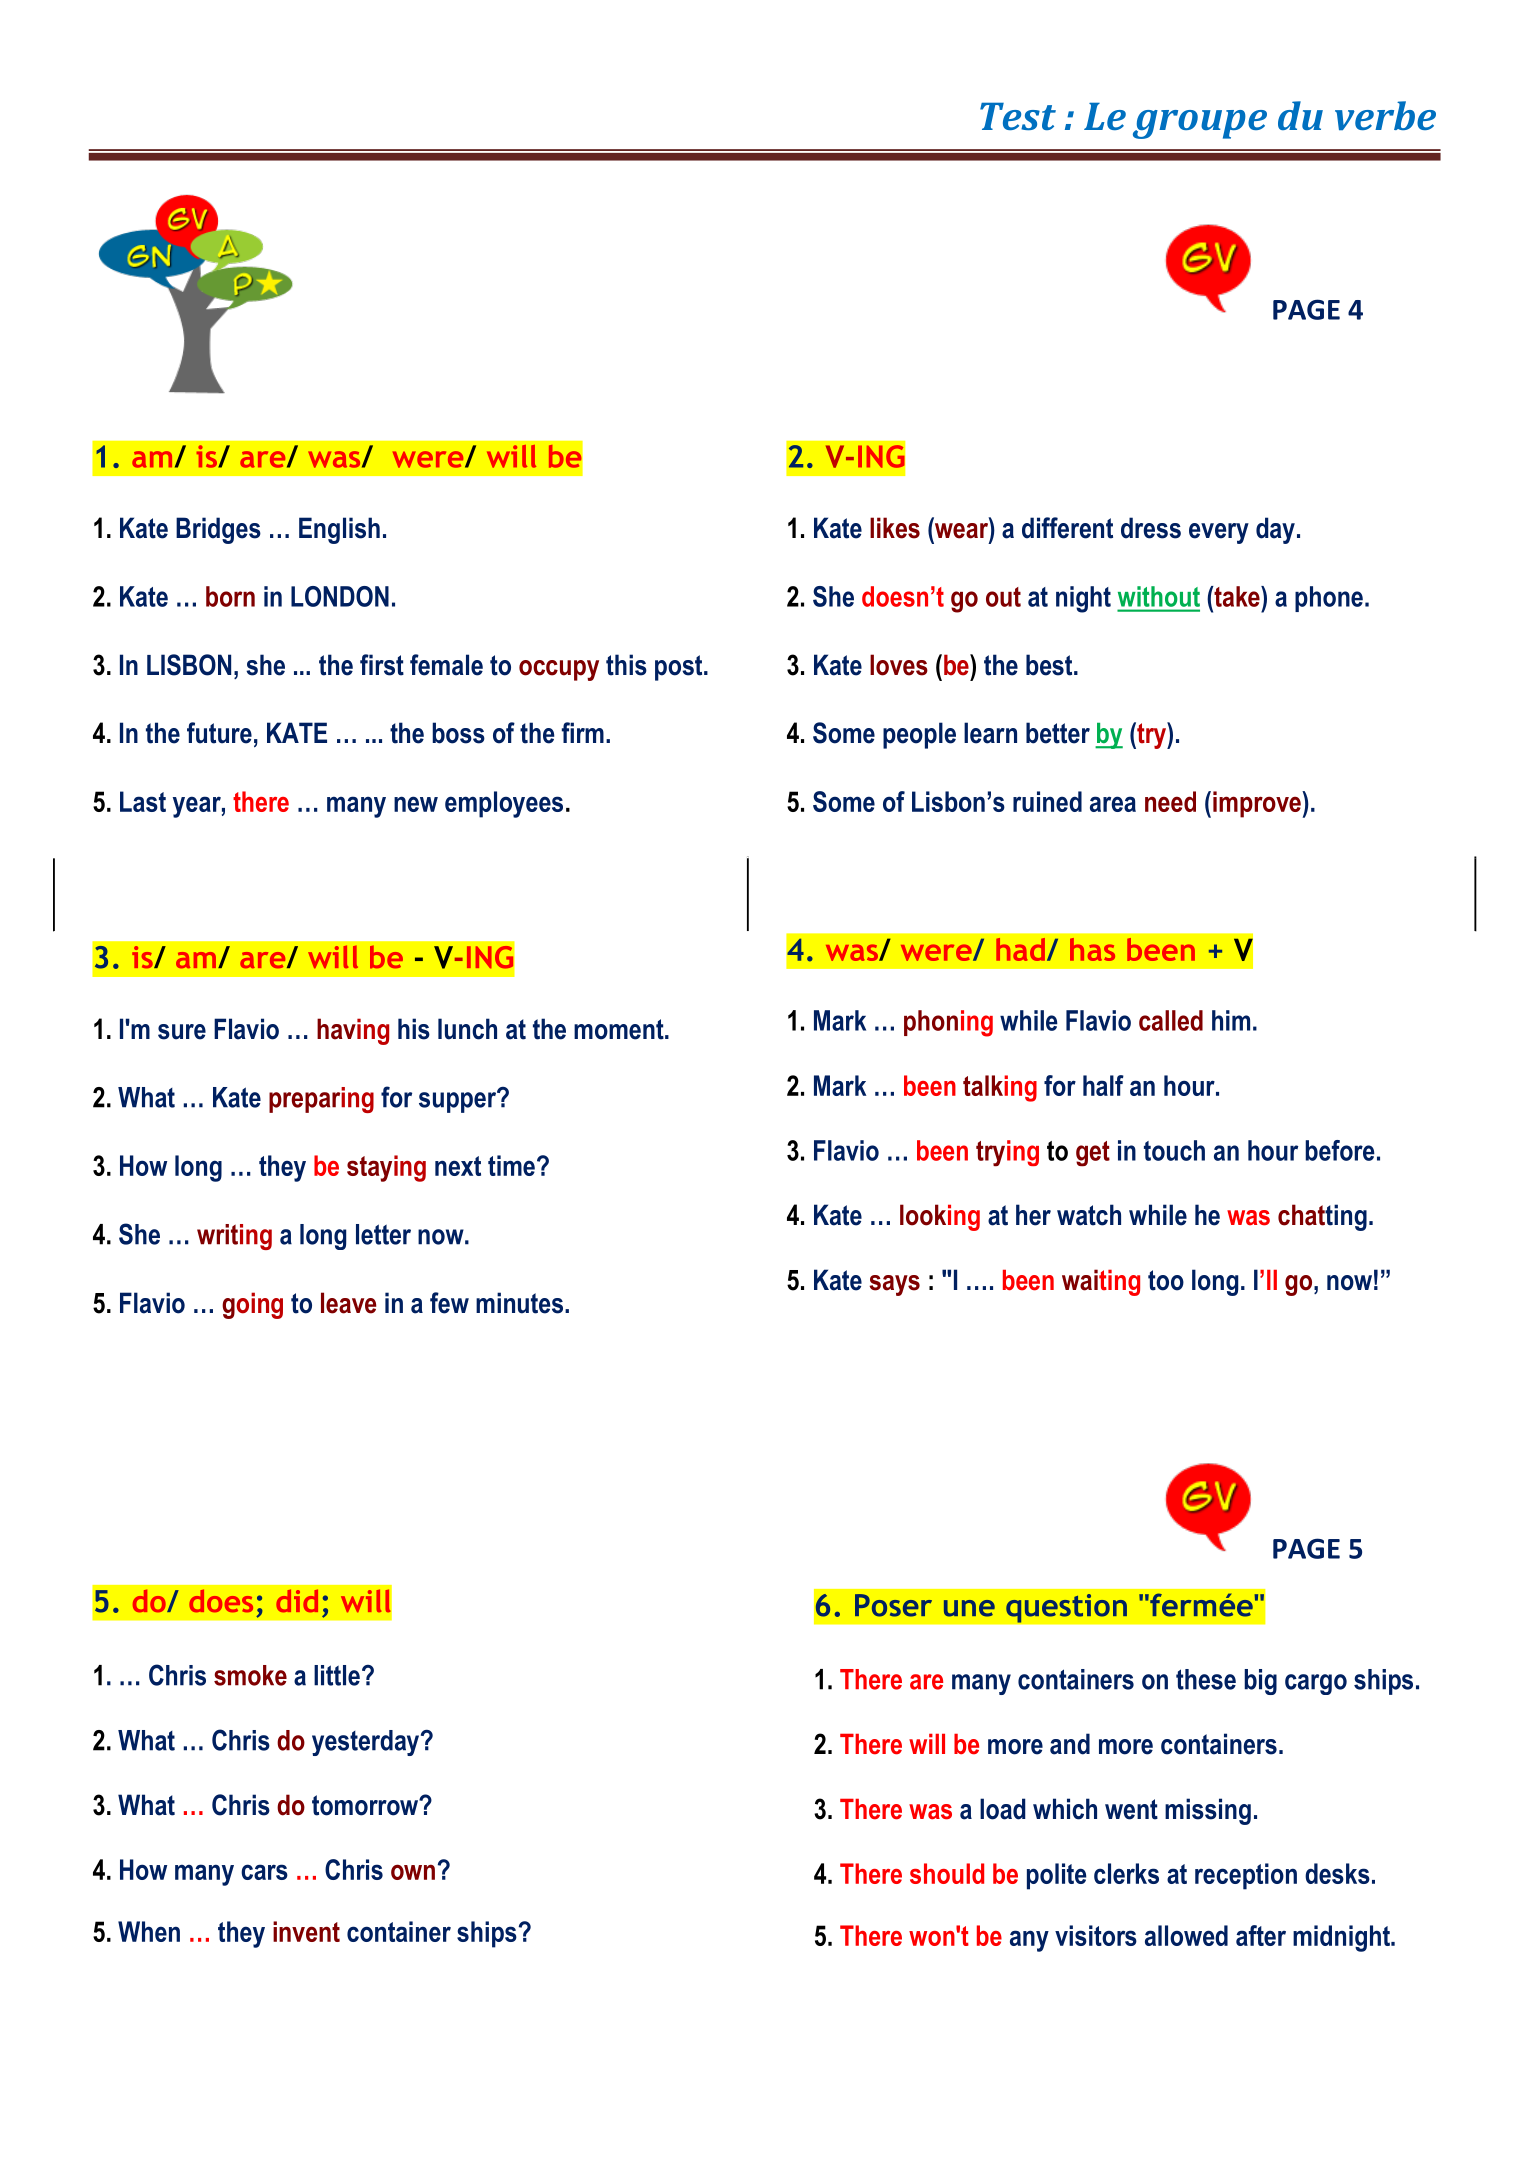  Describe the element at coordinates (297, 1600) in the document. I see `did` at that location.
